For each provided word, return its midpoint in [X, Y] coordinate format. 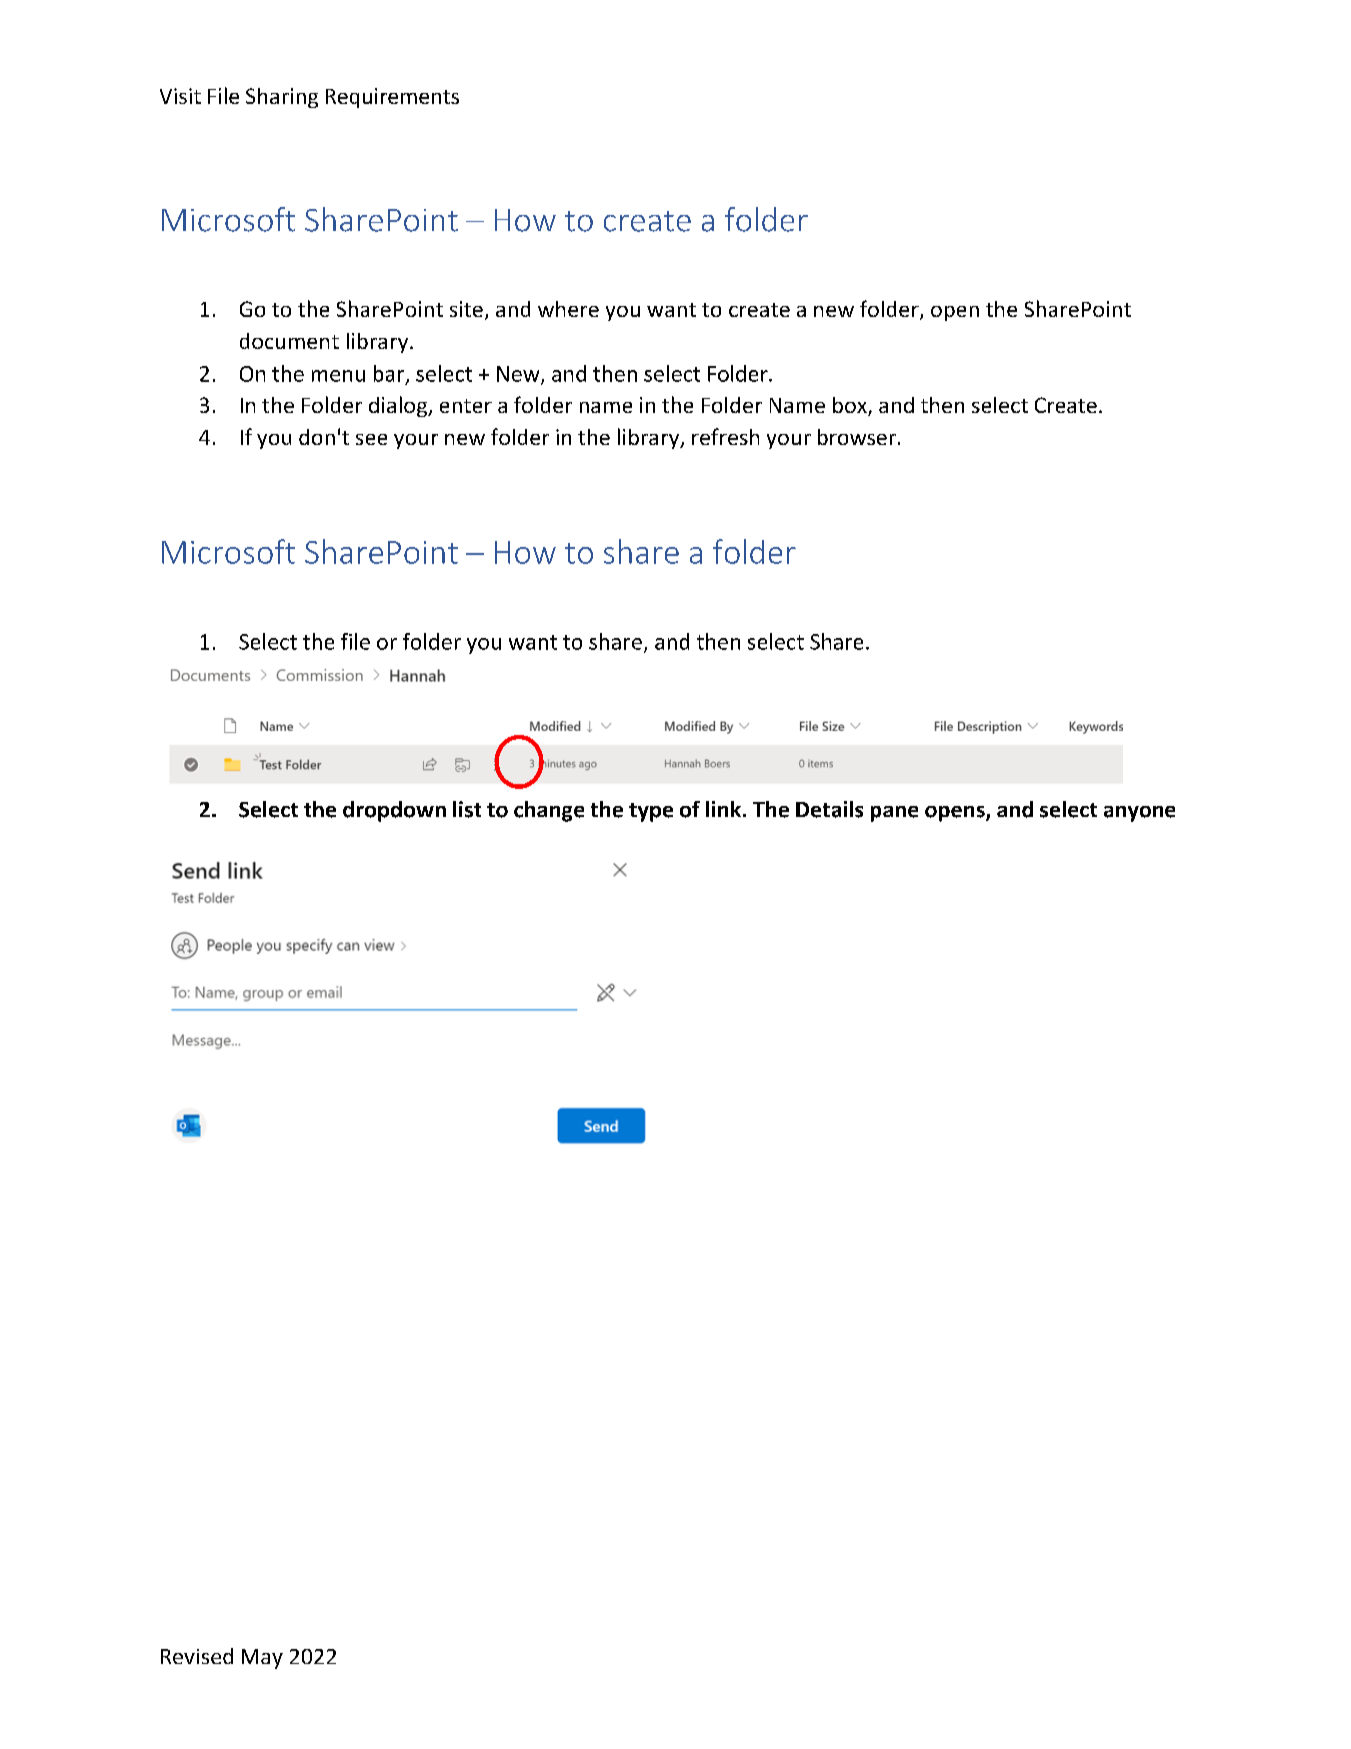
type [651, 812]
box [851, 406]
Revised [197, 1656]
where [568, 309]
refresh [725, 436]
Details [829, 809]
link [723, 809]
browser [857, 437]
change [549, 811]
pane [894, 814]
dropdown [394, 811]
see [371, 439]
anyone [1139, 814]
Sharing [282, 98]
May [262, 1659]
